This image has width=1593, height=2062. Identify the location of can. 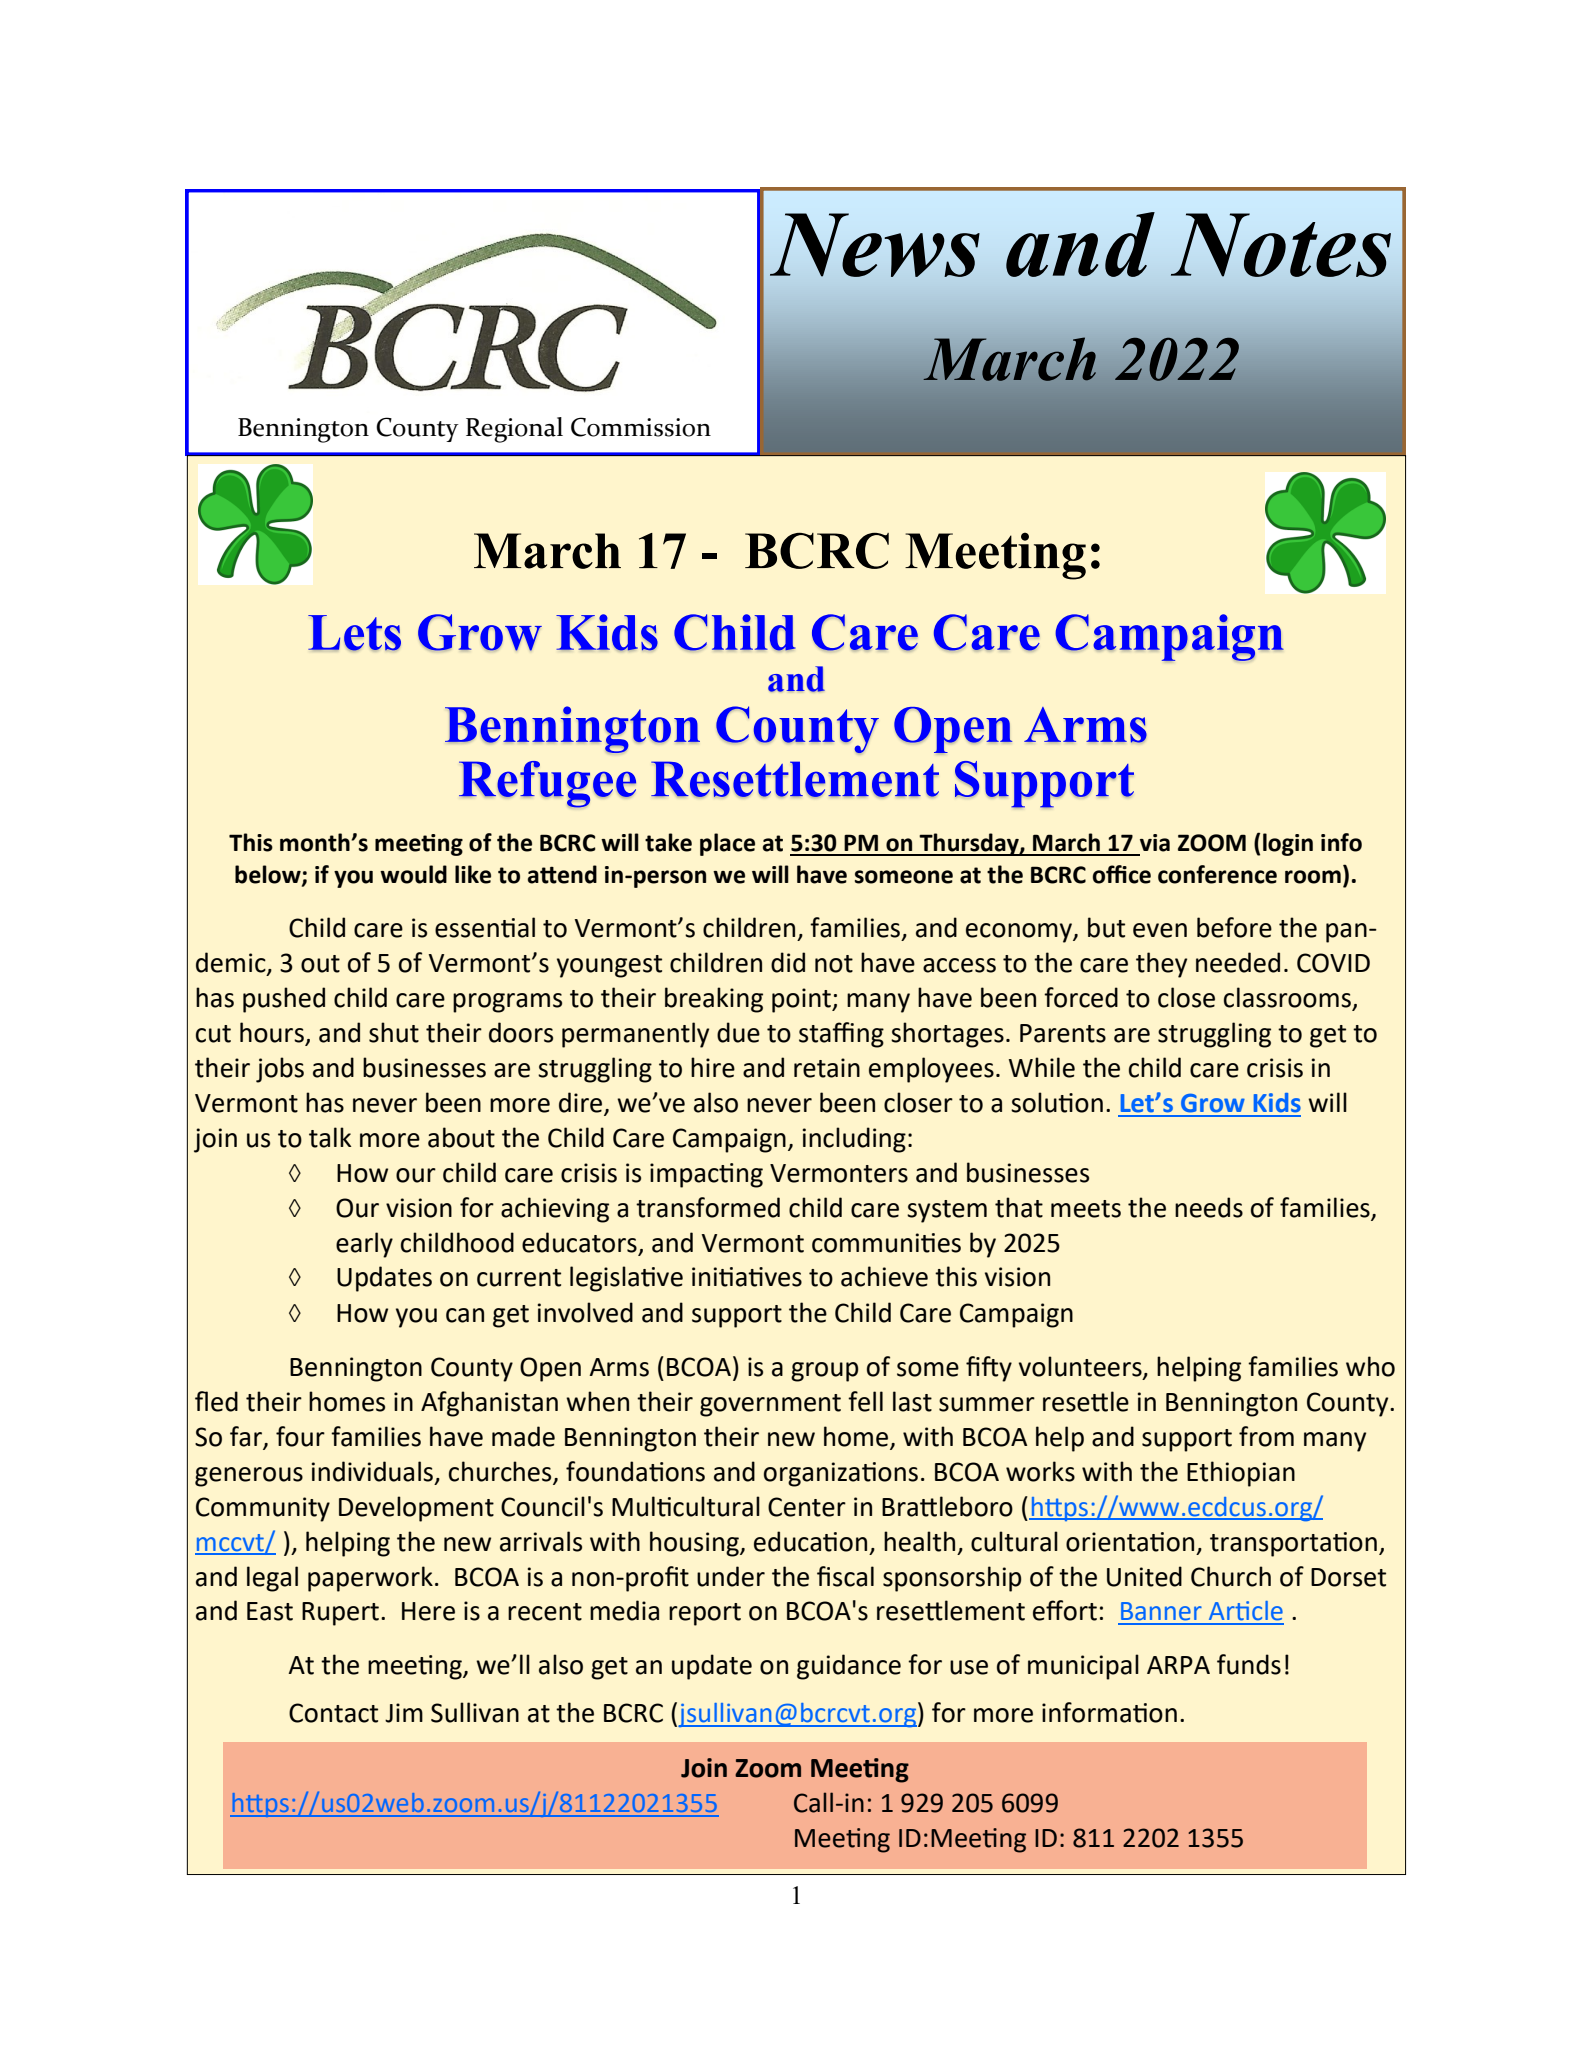
(465, 1315).
